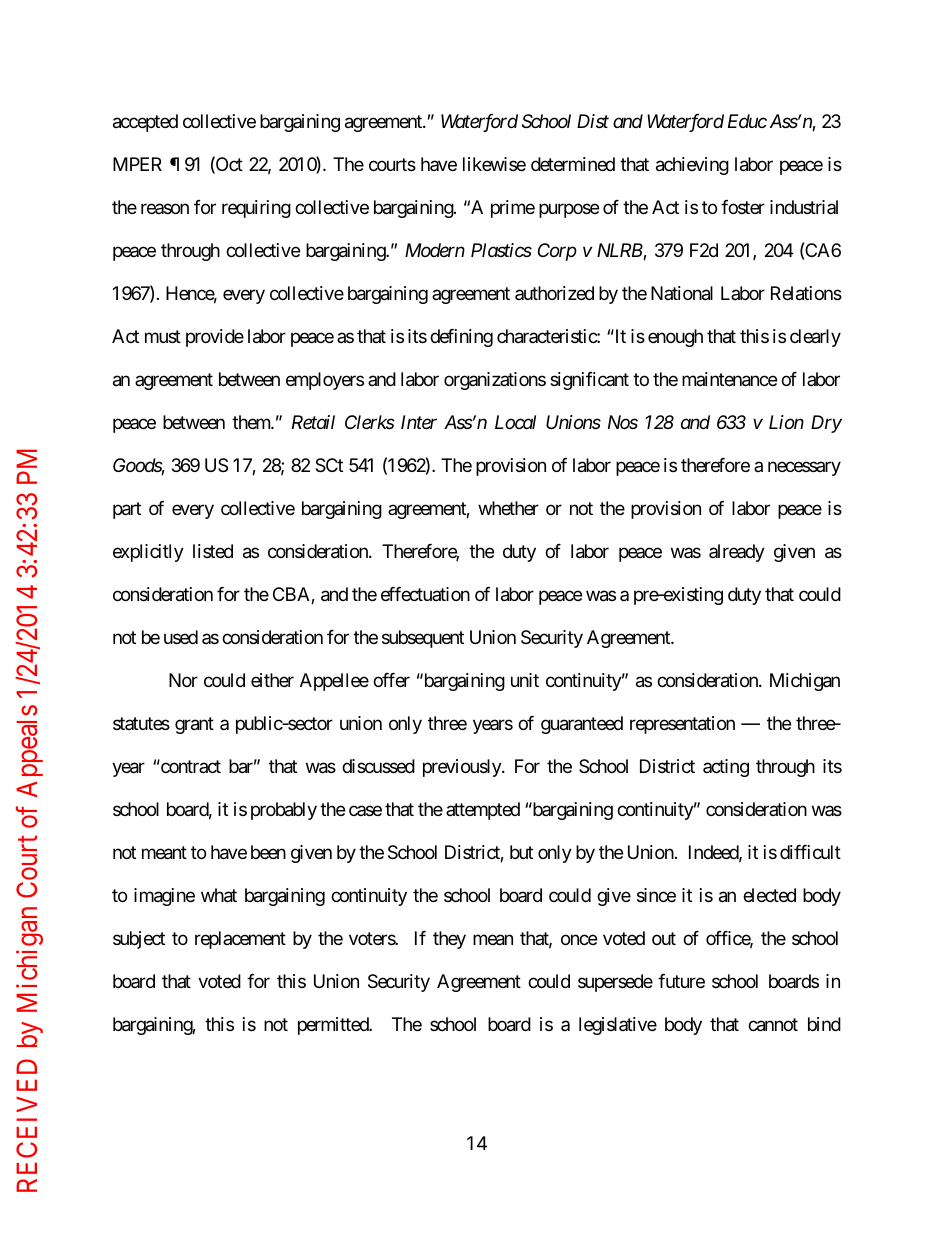 Image resolution: width=952 pixels, height=1233 pixels. What do you see at coordinates (508, 508) in the screenshot?
I see `whether` at bounding box center [508, 508].
